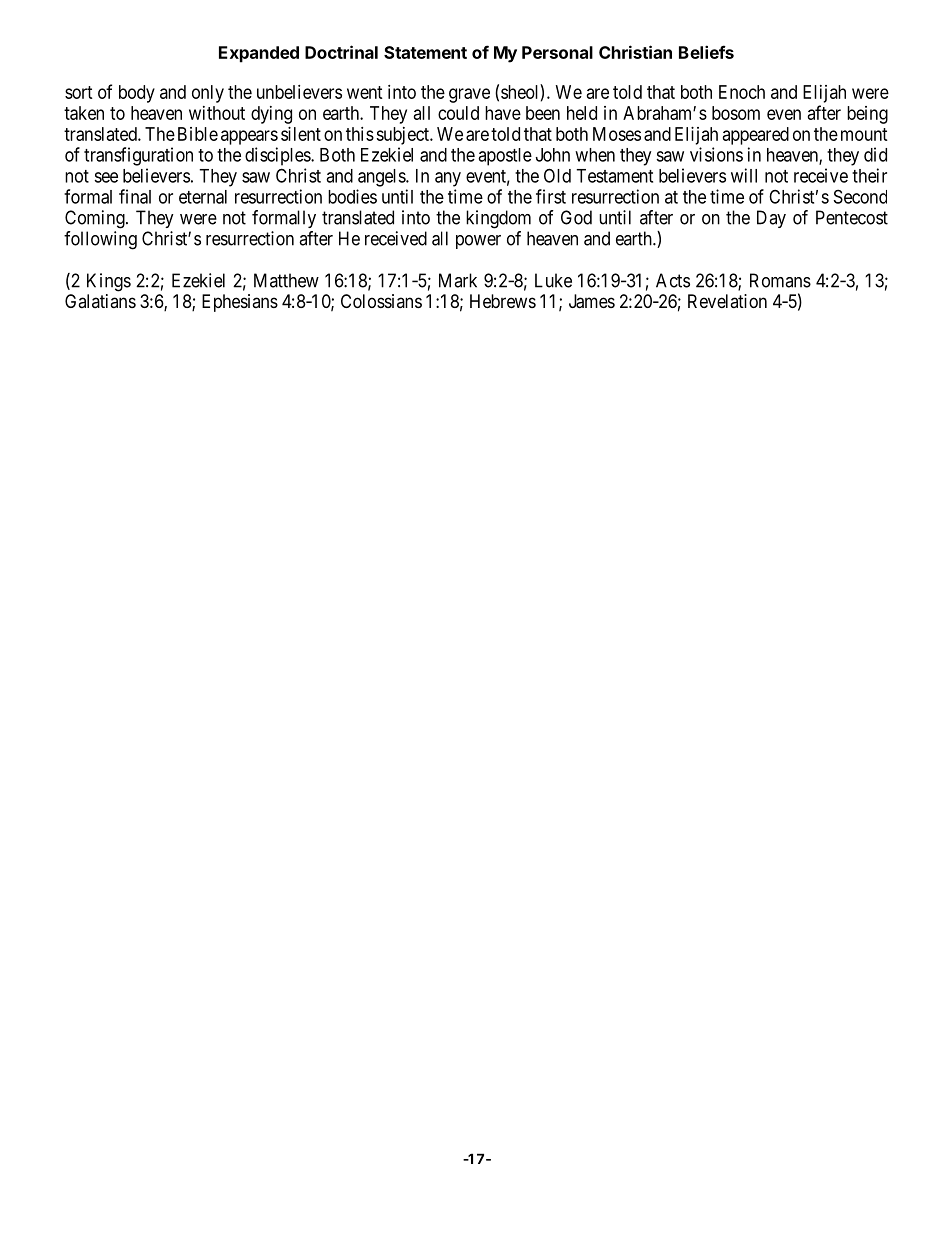 The height and width of the document is (1233, 952). I want to click on Beliefs, so click(706, 52).
